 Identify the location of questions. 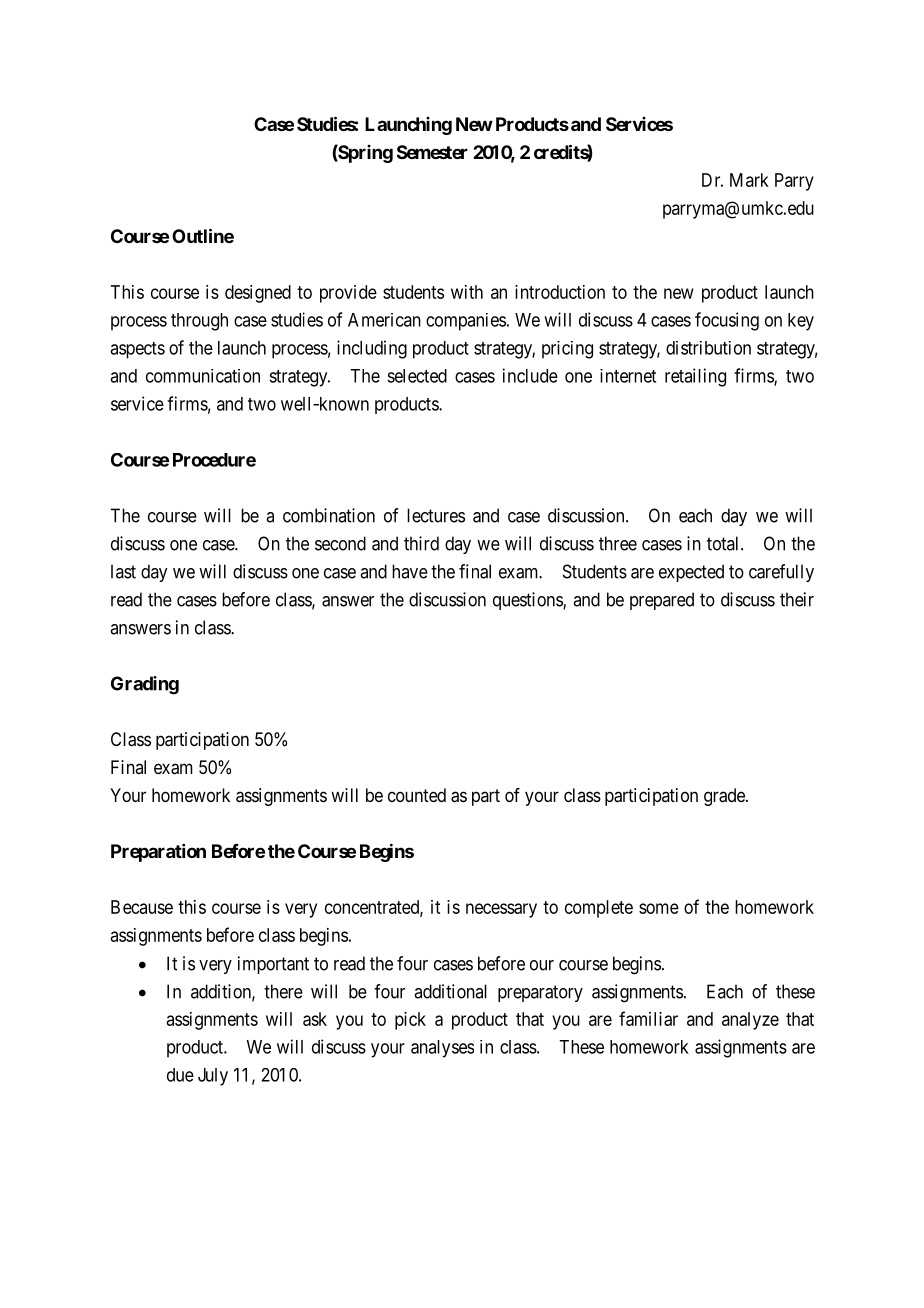
(528, 601).
